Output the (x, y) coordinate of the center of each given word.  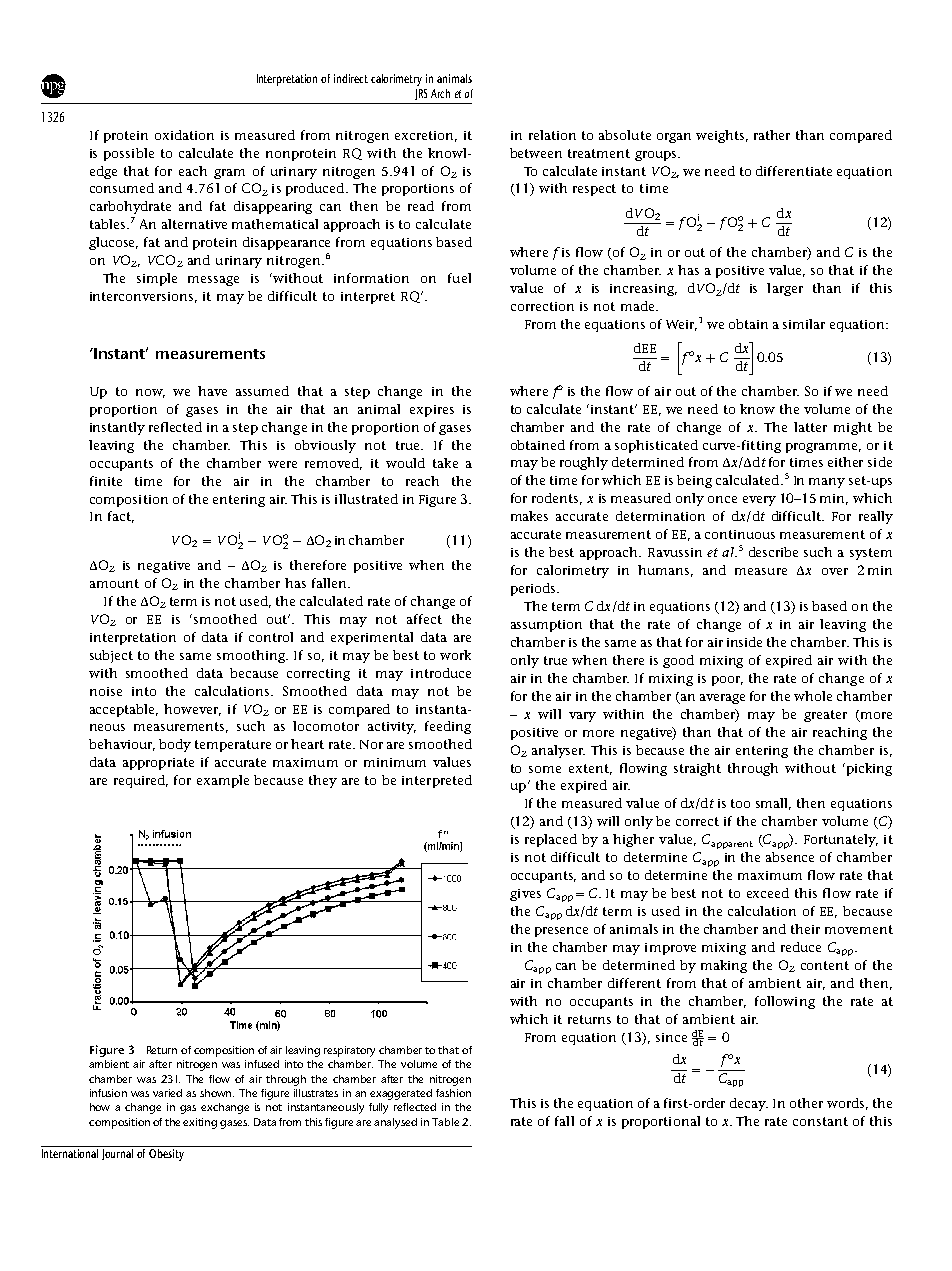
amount (114, 583)
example (223, 781)
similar (804, 324)
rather (772, 135)
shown (217, 1093)
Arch (440, 93)
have (212, 391)
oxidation (184, 135)
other (806, 1103)
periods (534, 589)
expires (432, 411)
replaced (551, 840)
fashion (453, 1093)
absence (790, 857)
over (835, 571)
